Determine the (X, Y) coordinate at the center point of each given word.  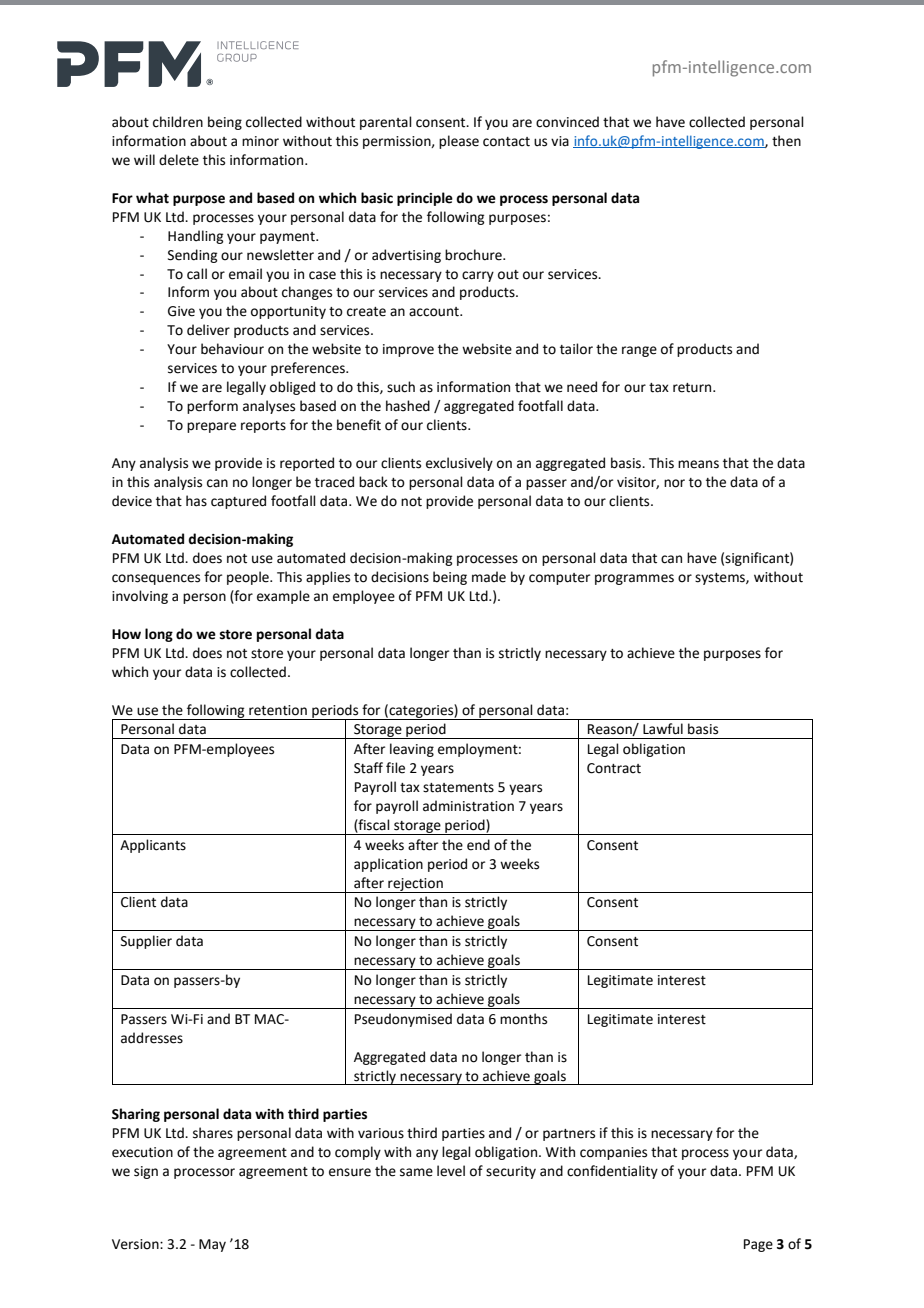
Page (758, 1245)
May (212, 1245)
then (786, 141)
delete (179, 160)
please (459, 142)
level (451, 1171)
